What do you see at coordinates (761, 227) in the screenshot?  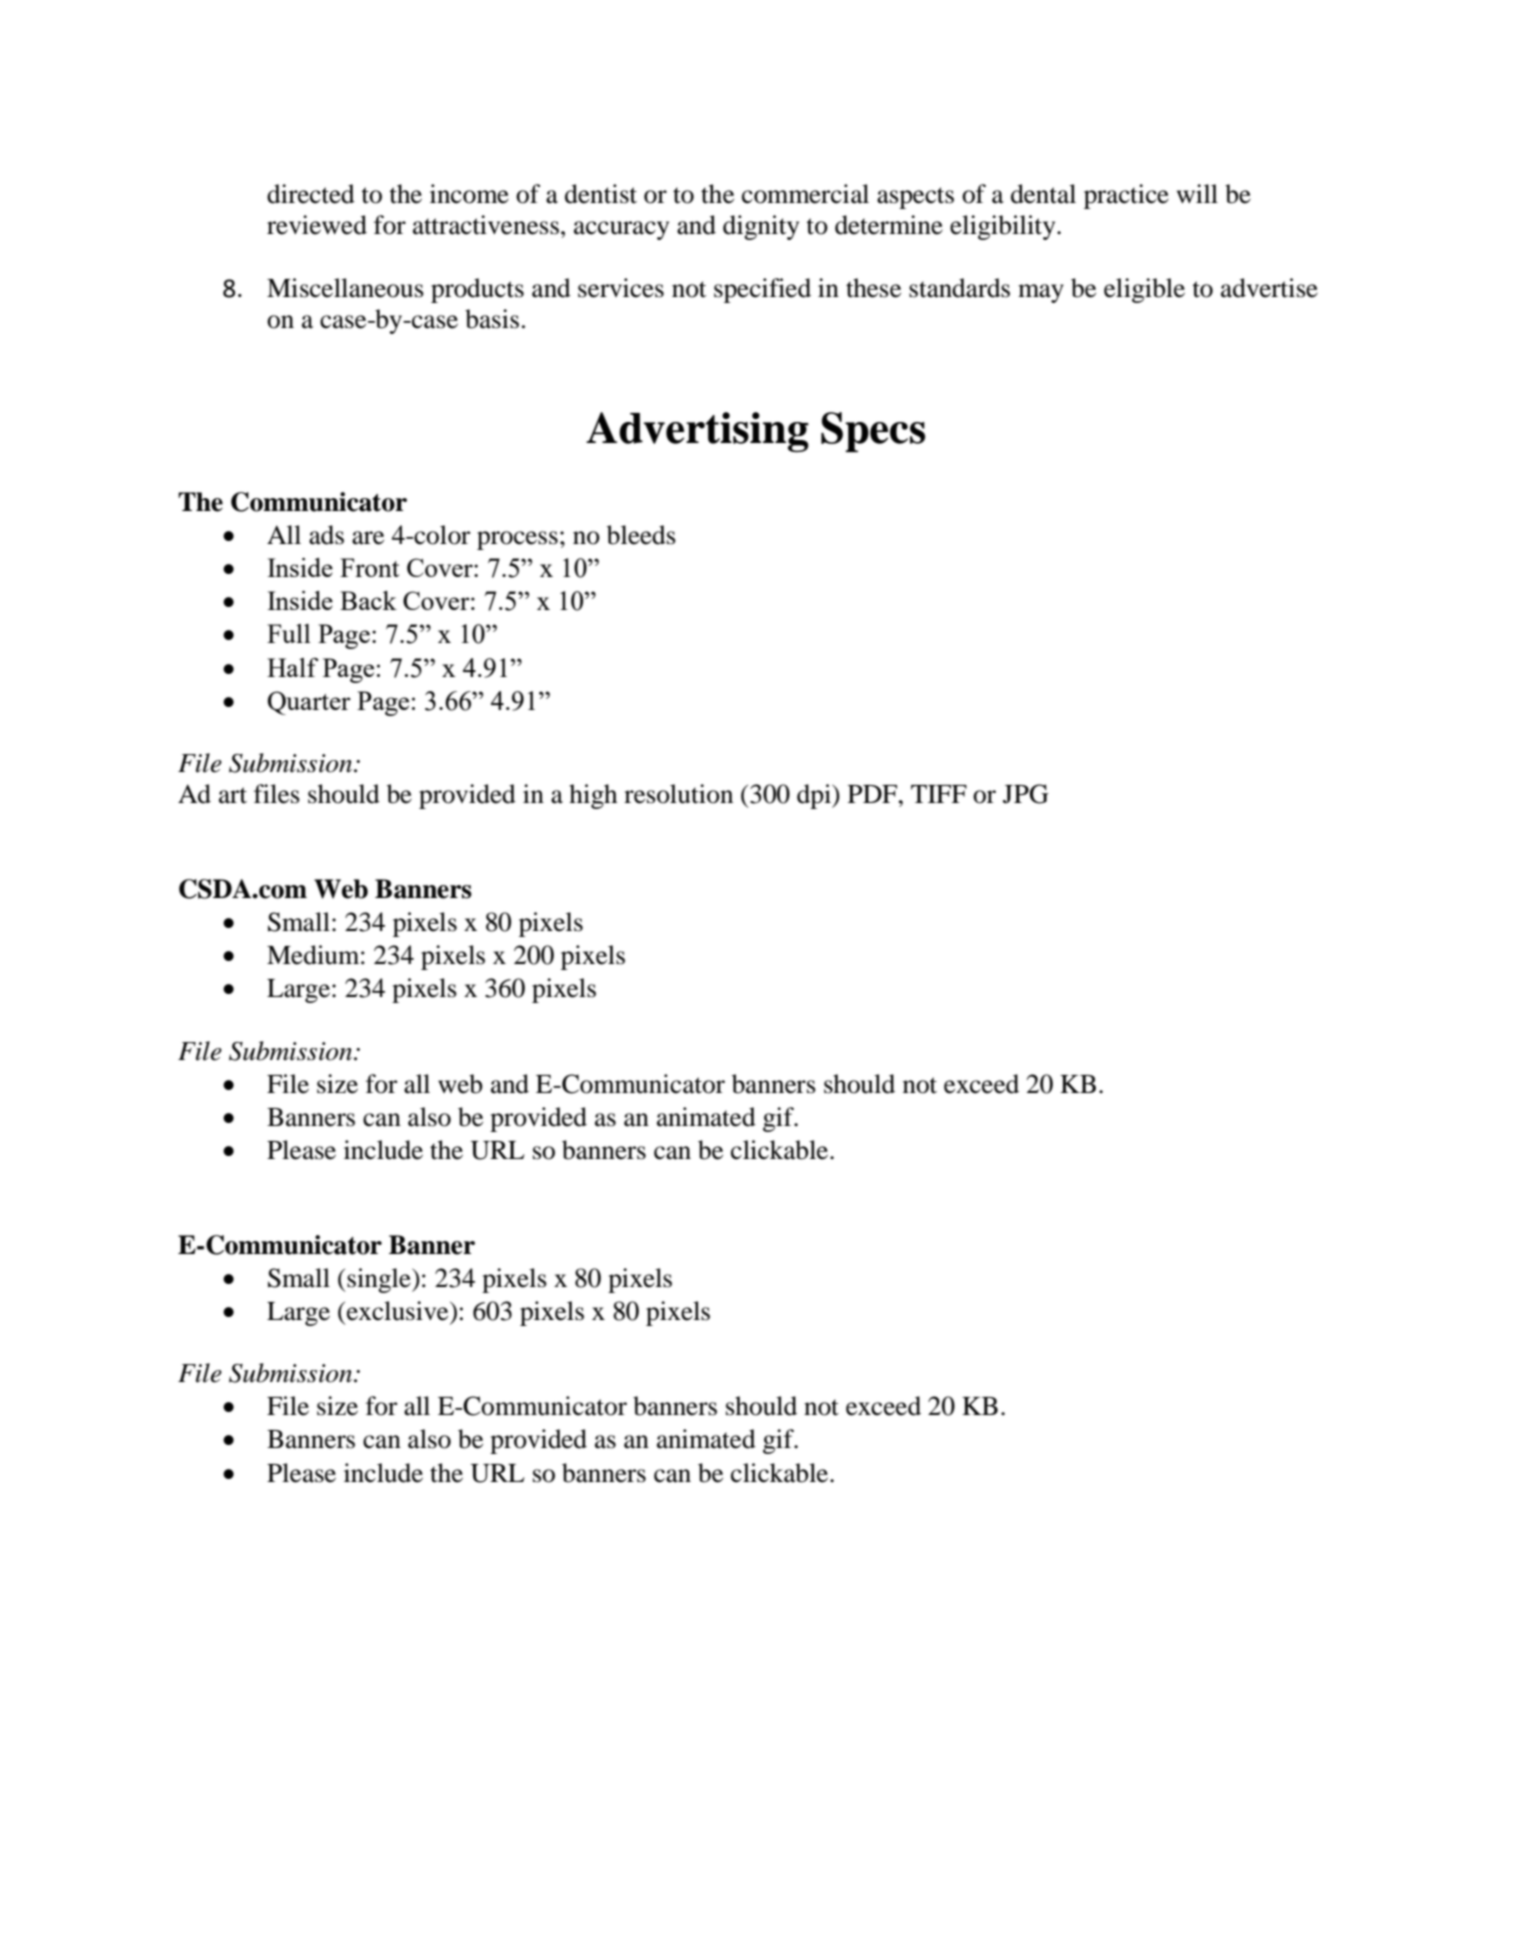 I see `dignity` at bounding box center [761, 227].
